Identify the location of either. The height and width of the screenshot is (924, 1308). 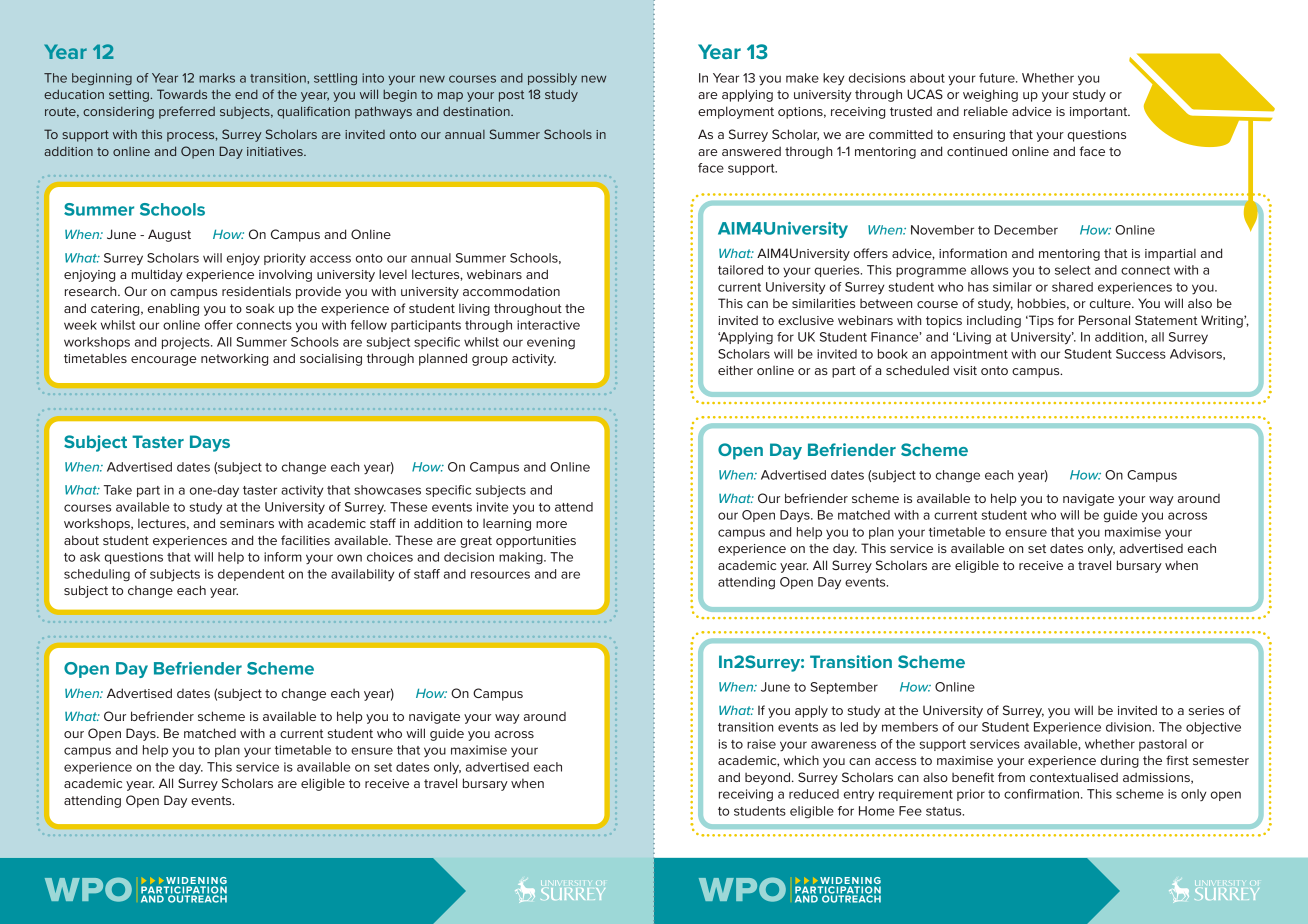
(735, 370).
